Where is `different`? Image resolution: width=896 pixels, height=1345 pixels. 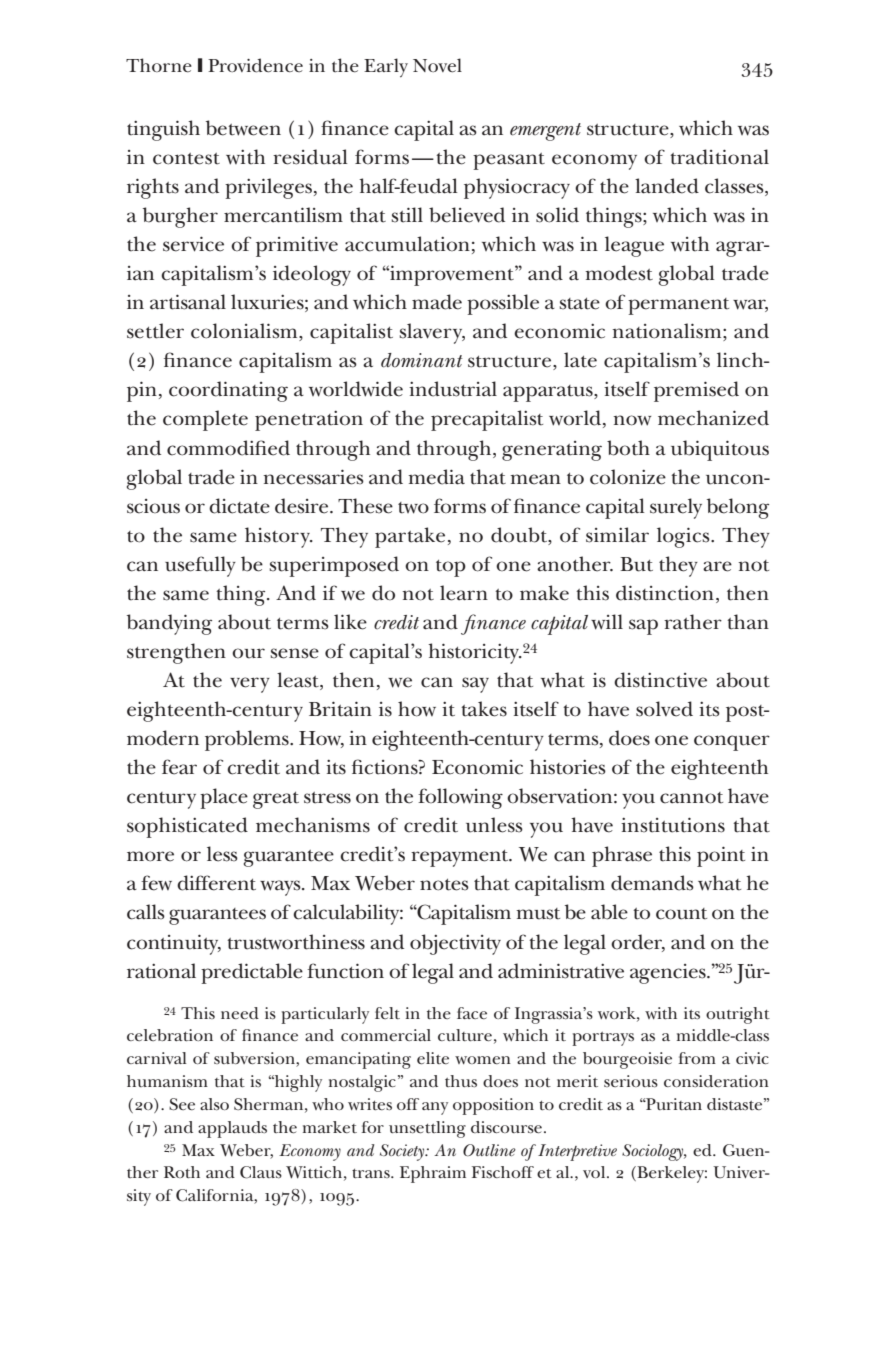
different is located at coordinates (216, 883).
